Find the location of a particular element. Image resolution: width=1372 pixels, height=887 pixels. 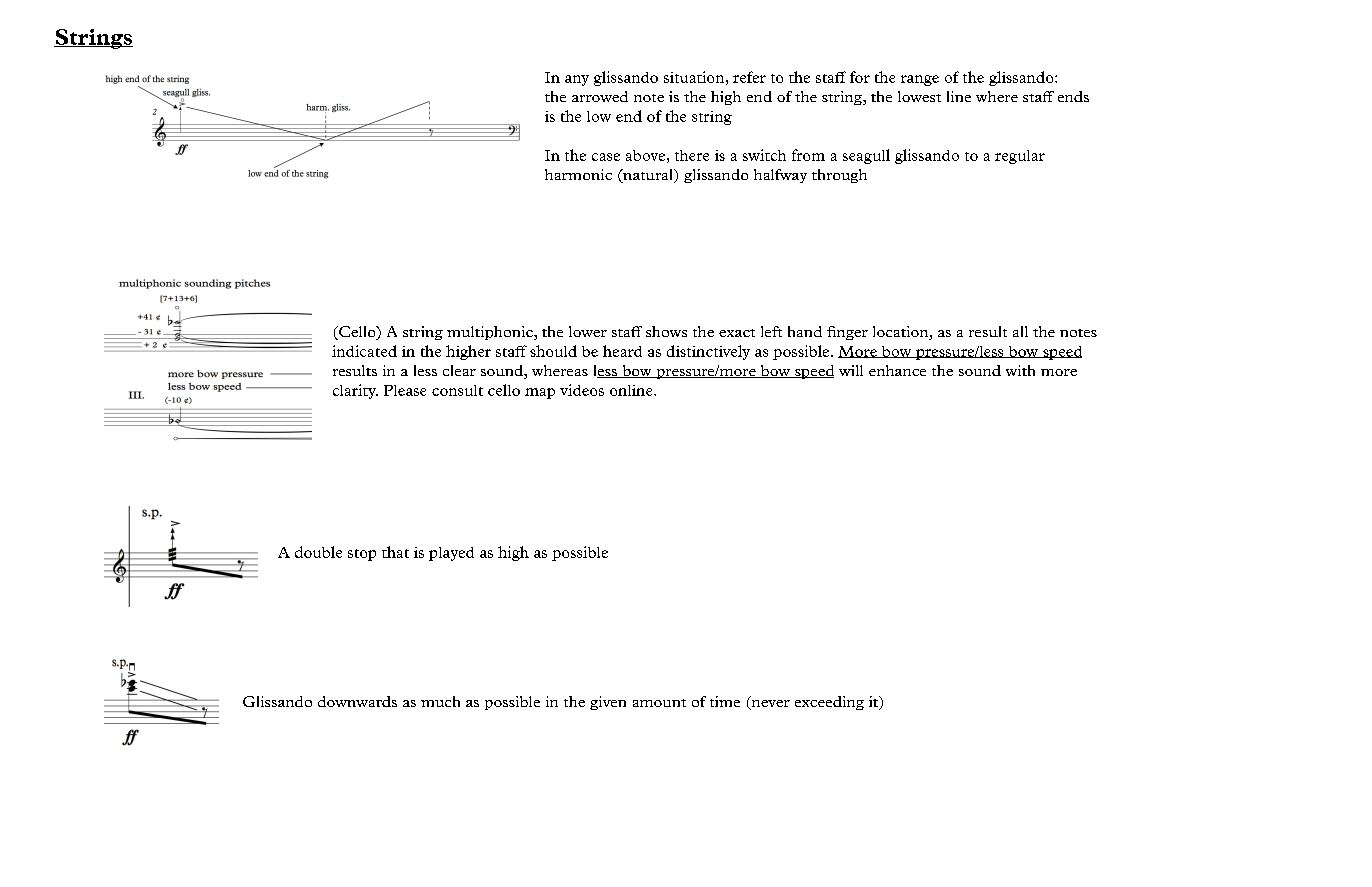

Please is located at coordinates (405, 390).
